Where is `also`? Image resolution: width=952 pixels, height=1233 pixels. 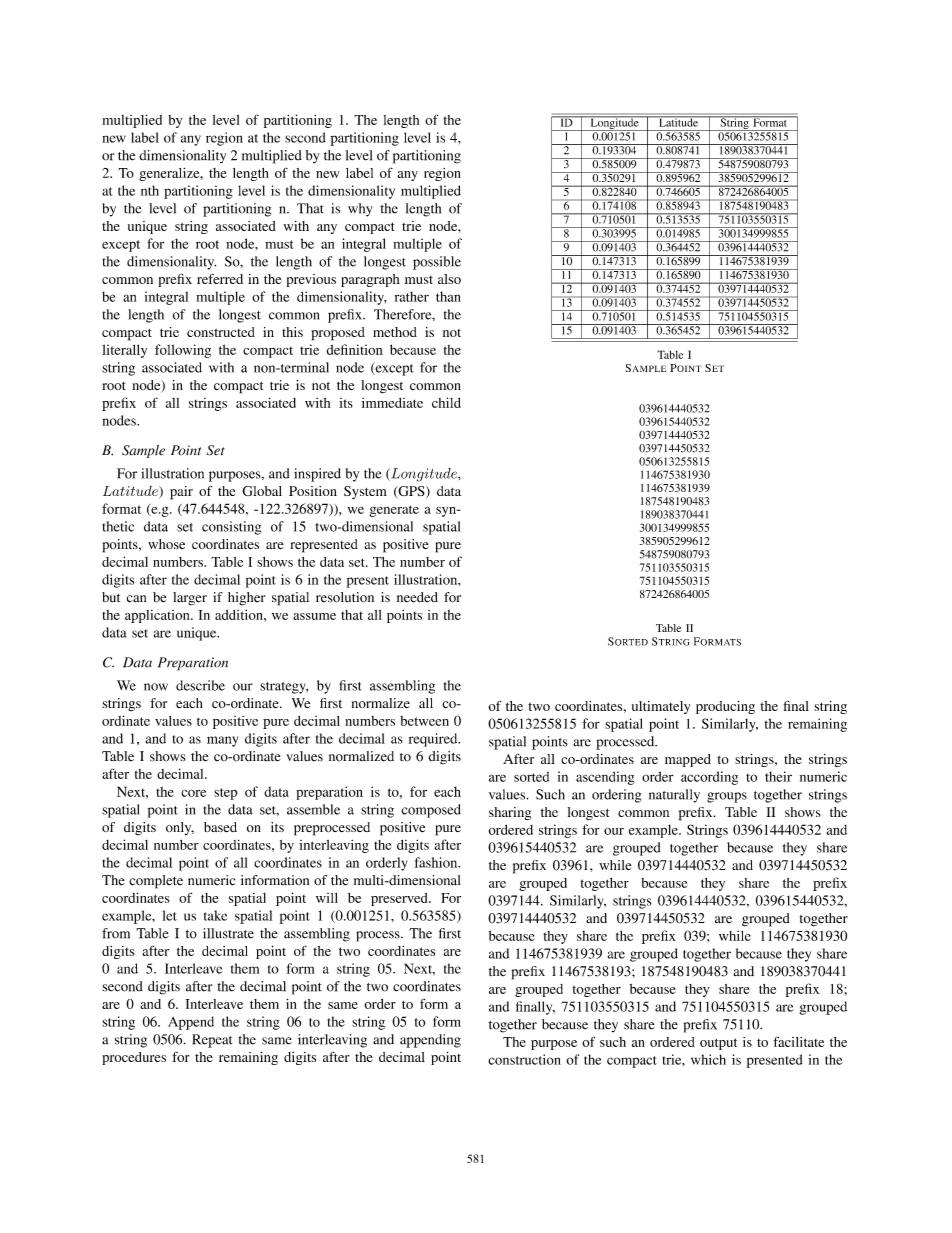
also is located at coordinates (449, 279).
